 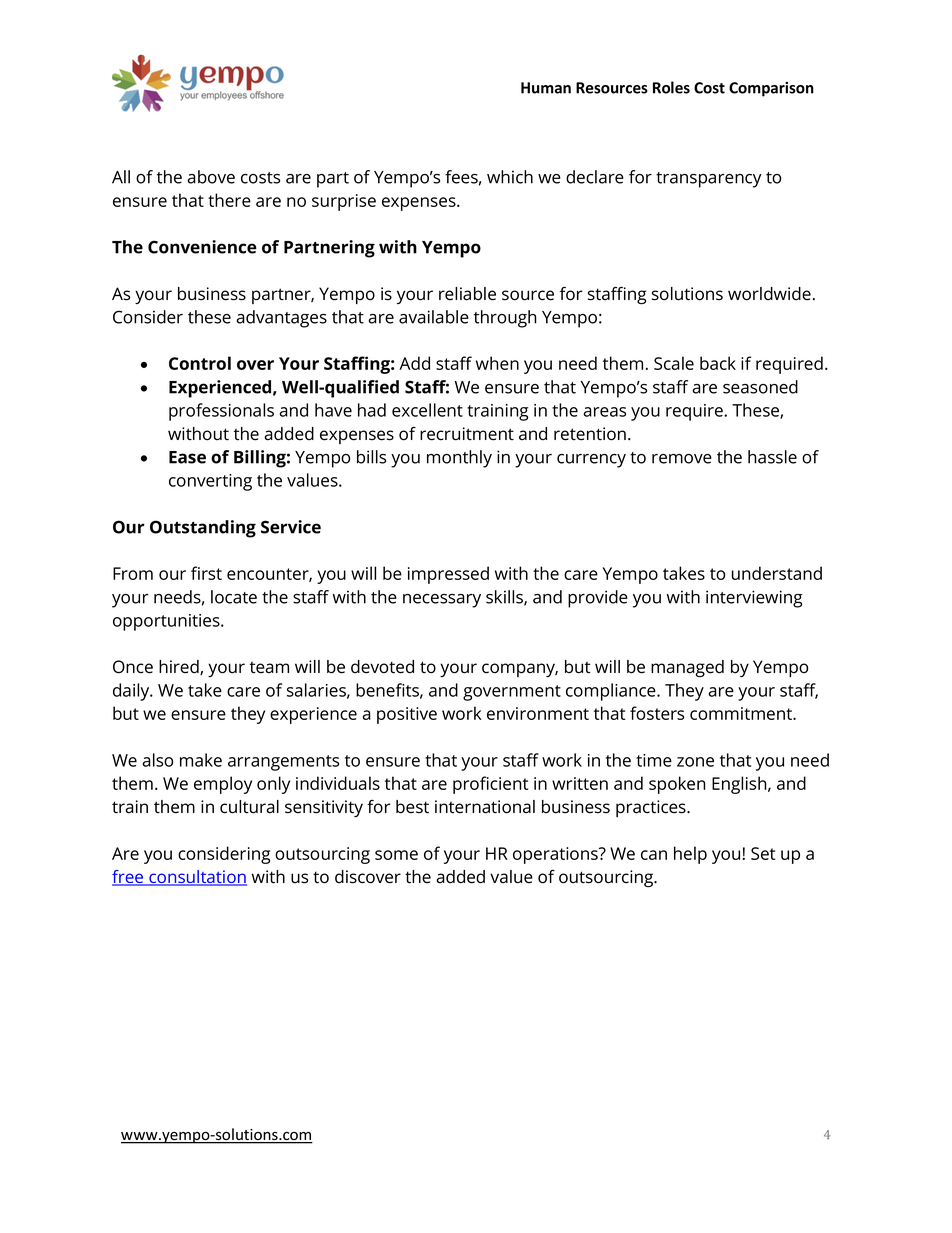 What do you see at coordinates (671, 87) in the document?
I see `Roles` at bounding box center [671, 87].
